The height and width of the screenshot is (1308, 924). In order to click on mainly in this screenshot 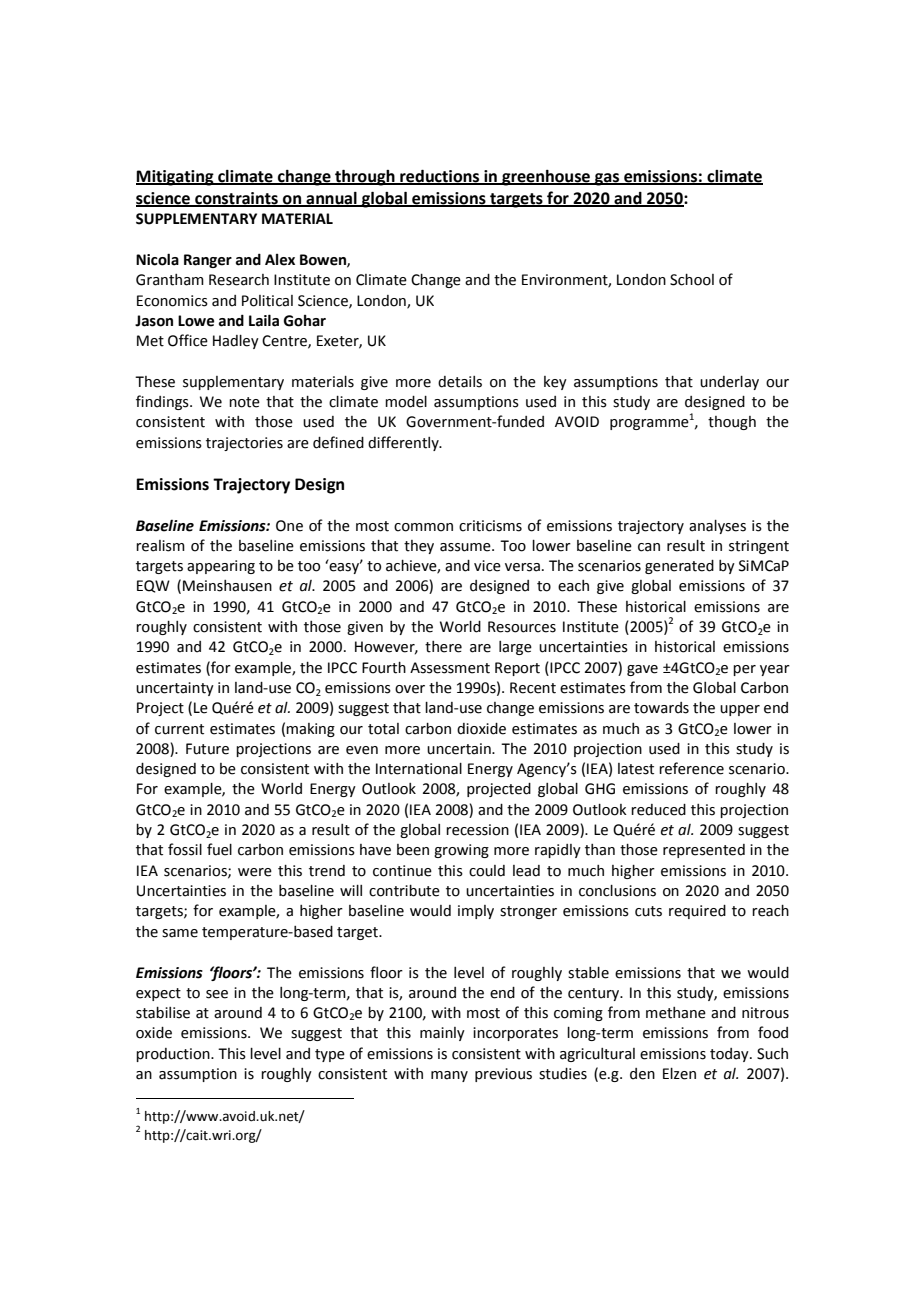, I will do `click(442, 1034)`.
